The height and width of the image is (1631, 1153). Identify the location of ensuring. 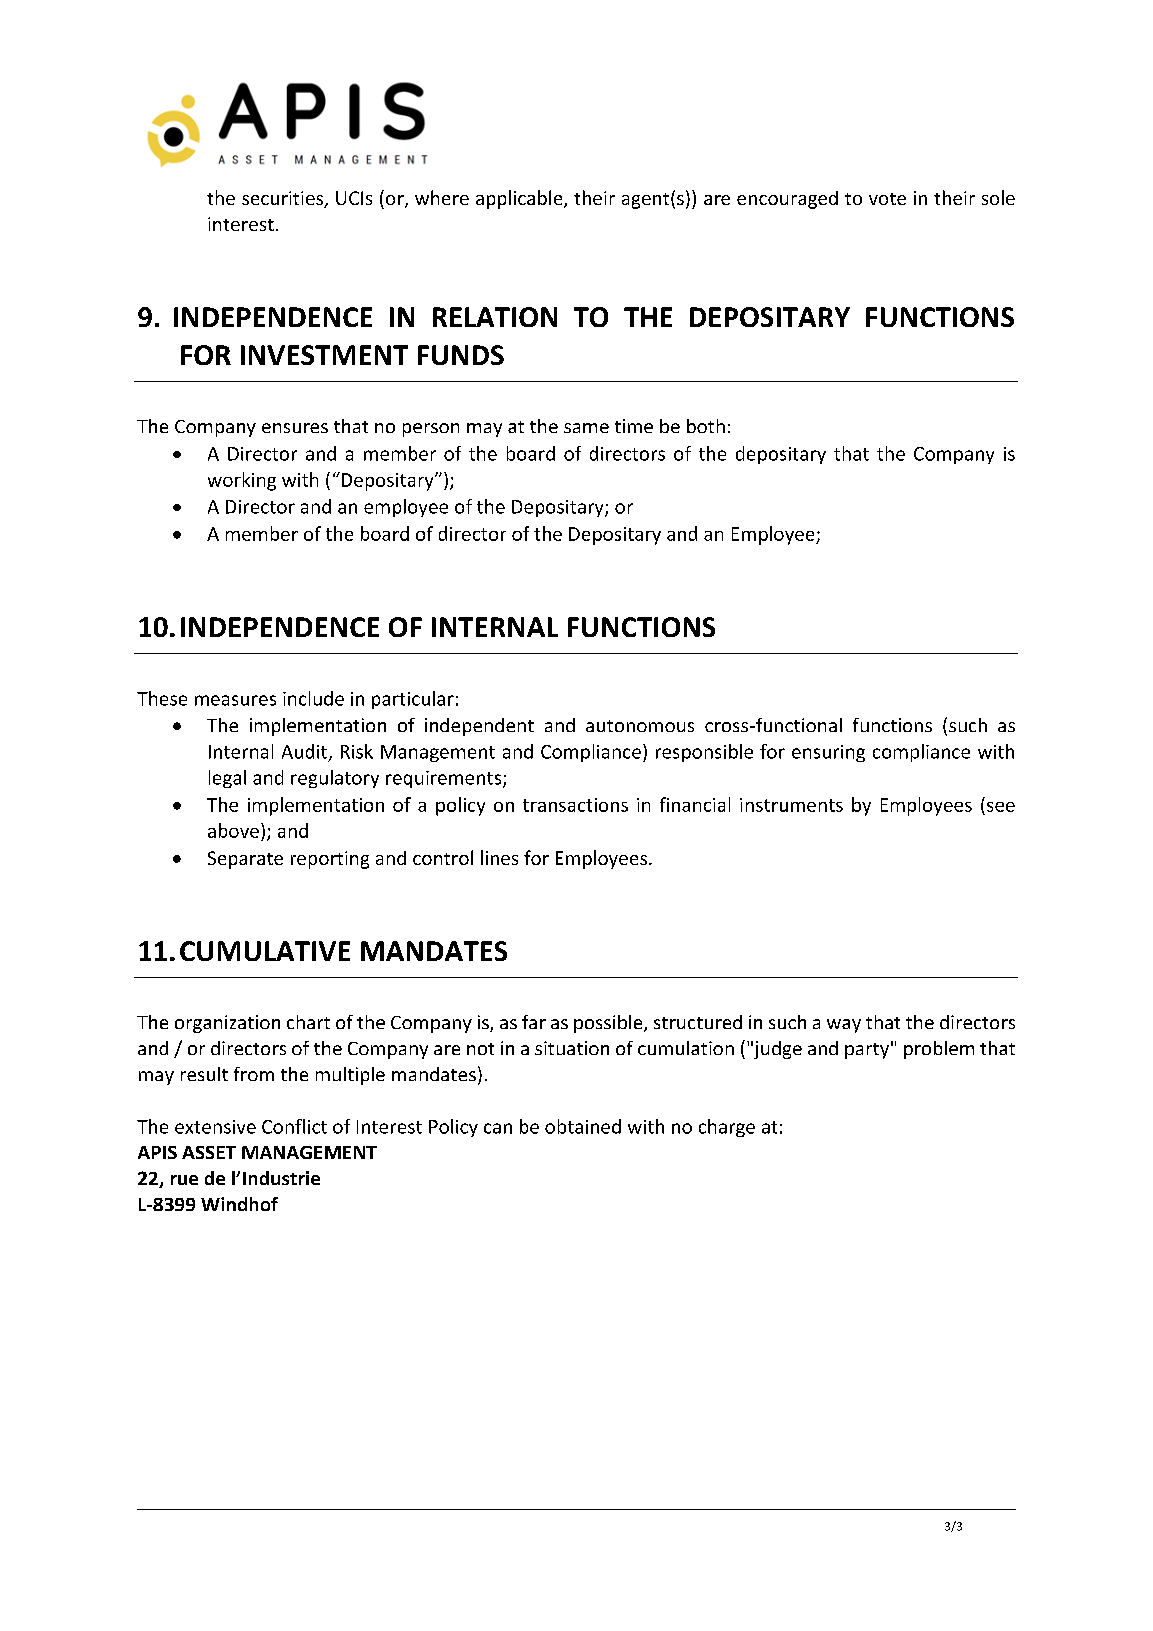
(828, 753).
